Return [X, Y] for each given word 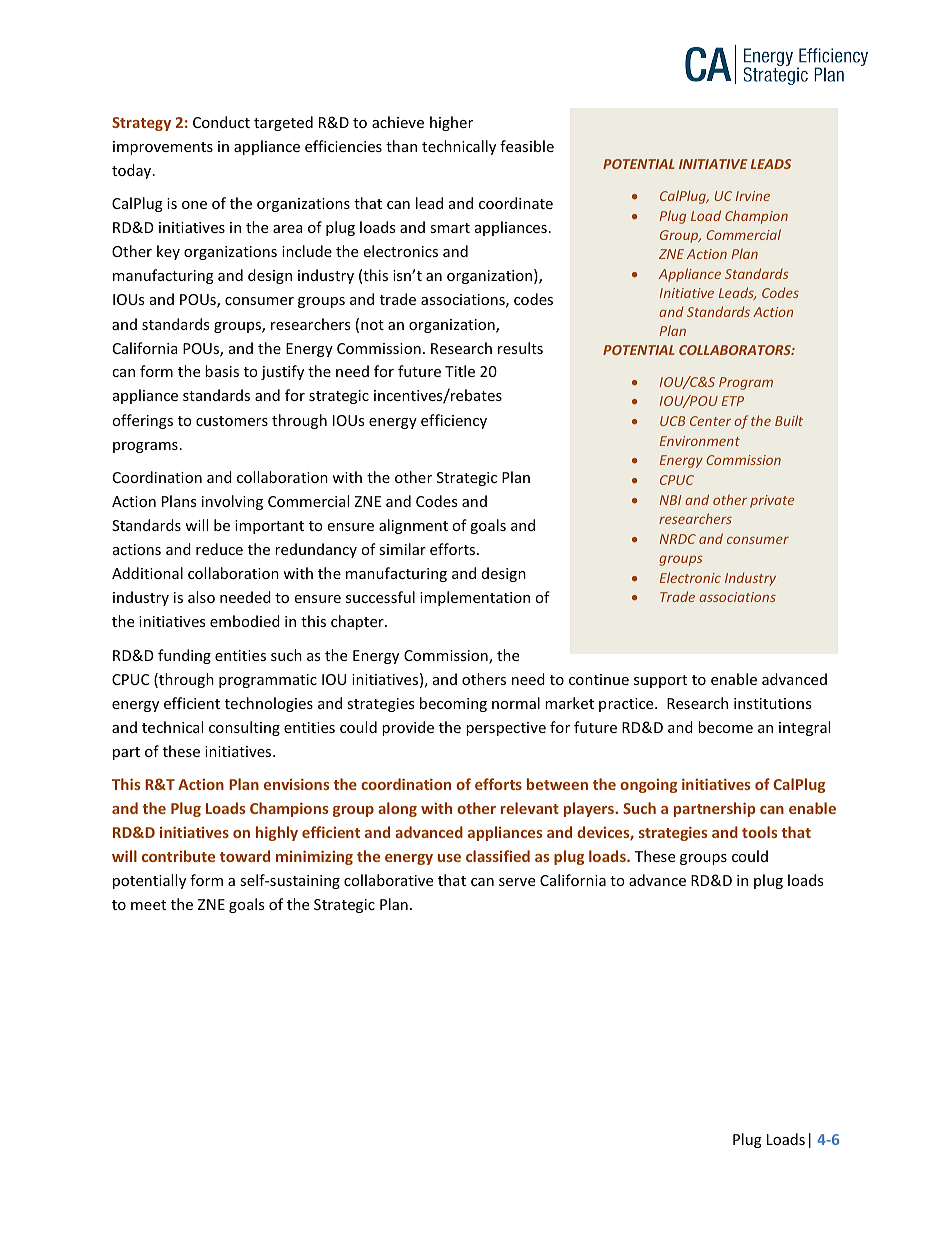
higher [451, 123]
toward [245, 856]
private [772, 501]
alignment [413, 526]
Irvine [753, 196]
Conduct [221, 122]
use [449, 858]
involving [232, 502]
